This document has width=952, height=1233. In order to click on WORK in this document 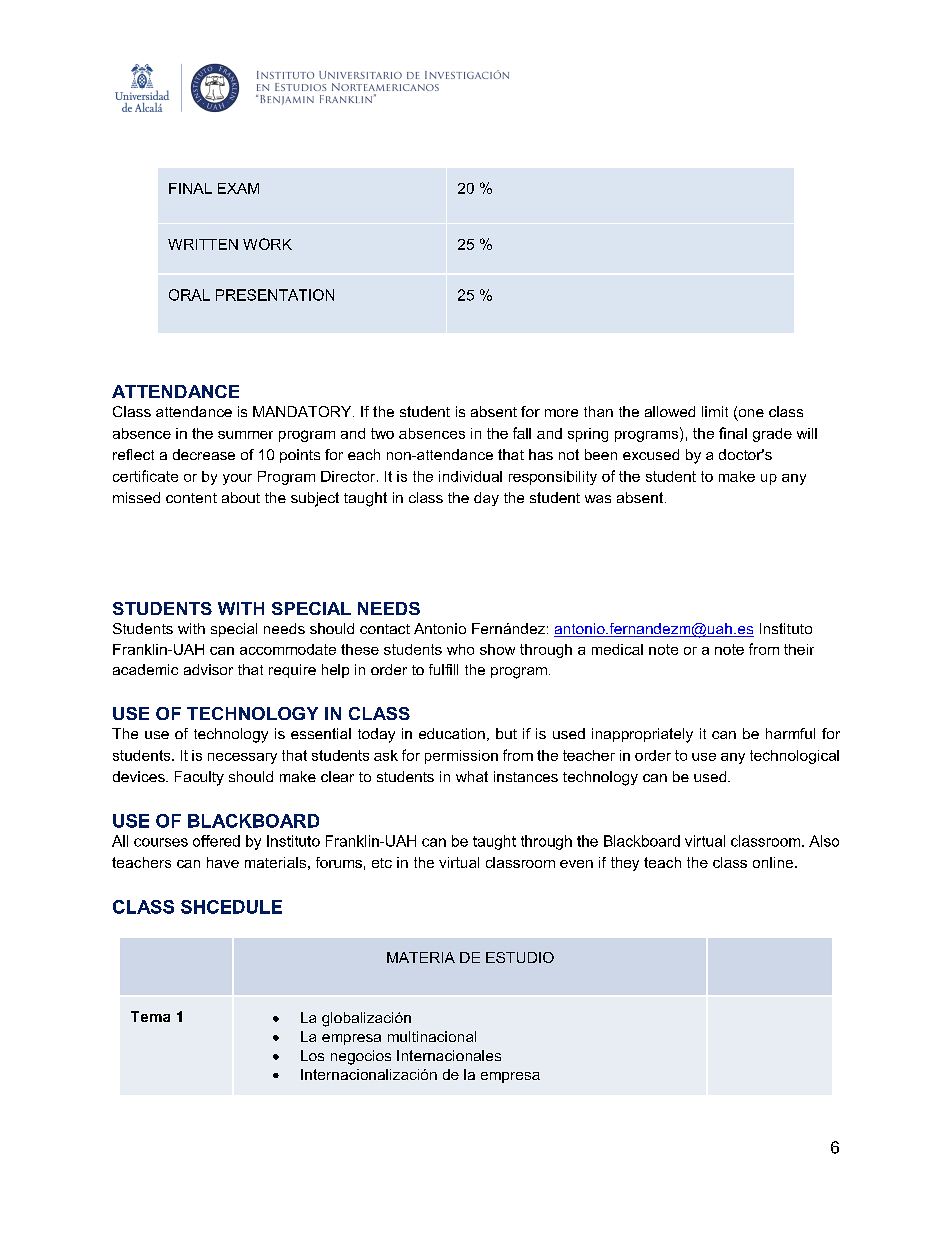, I will do `click(267, 244)`.
